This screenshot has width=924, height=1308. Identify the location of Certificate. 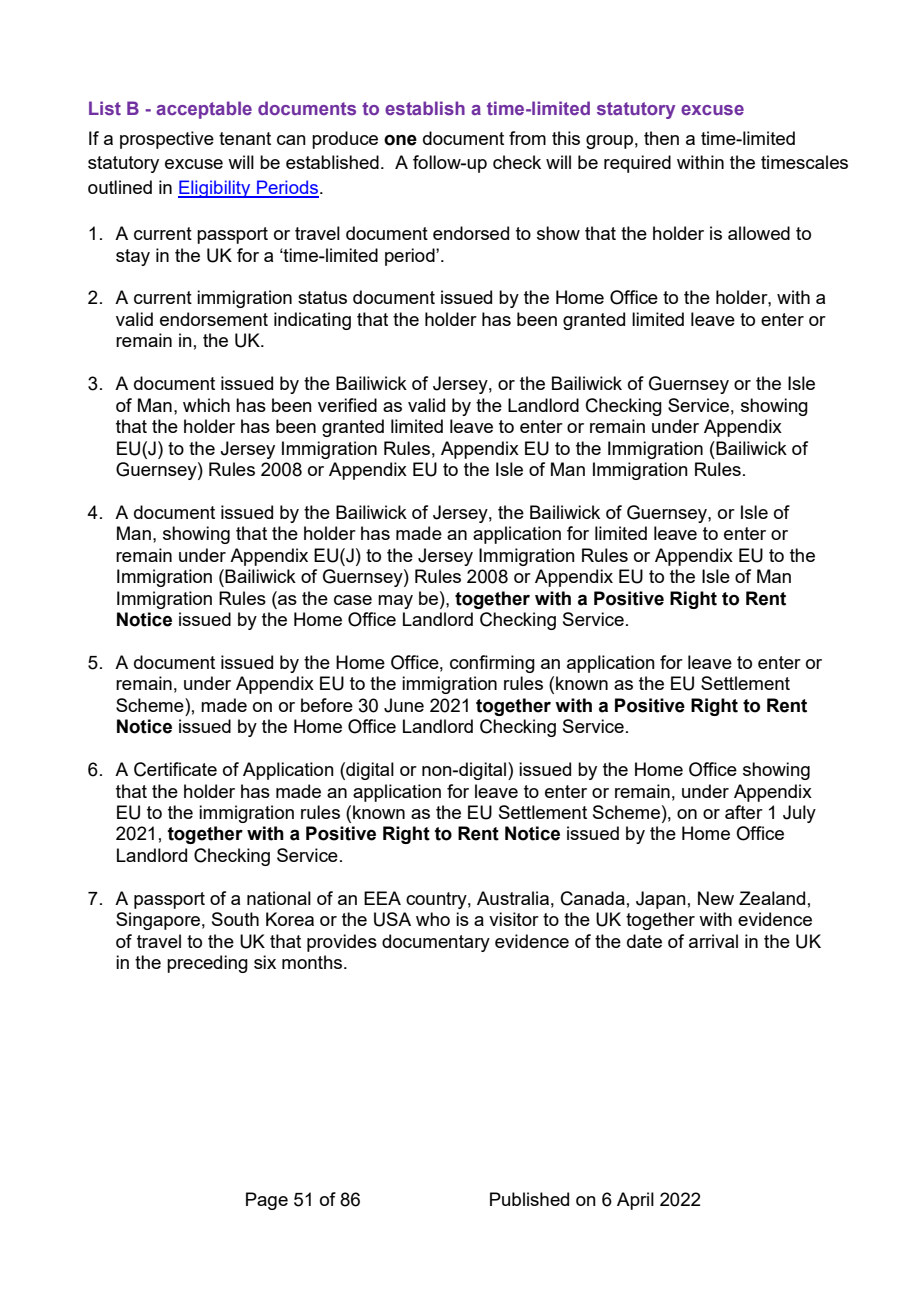
(175, 769).
